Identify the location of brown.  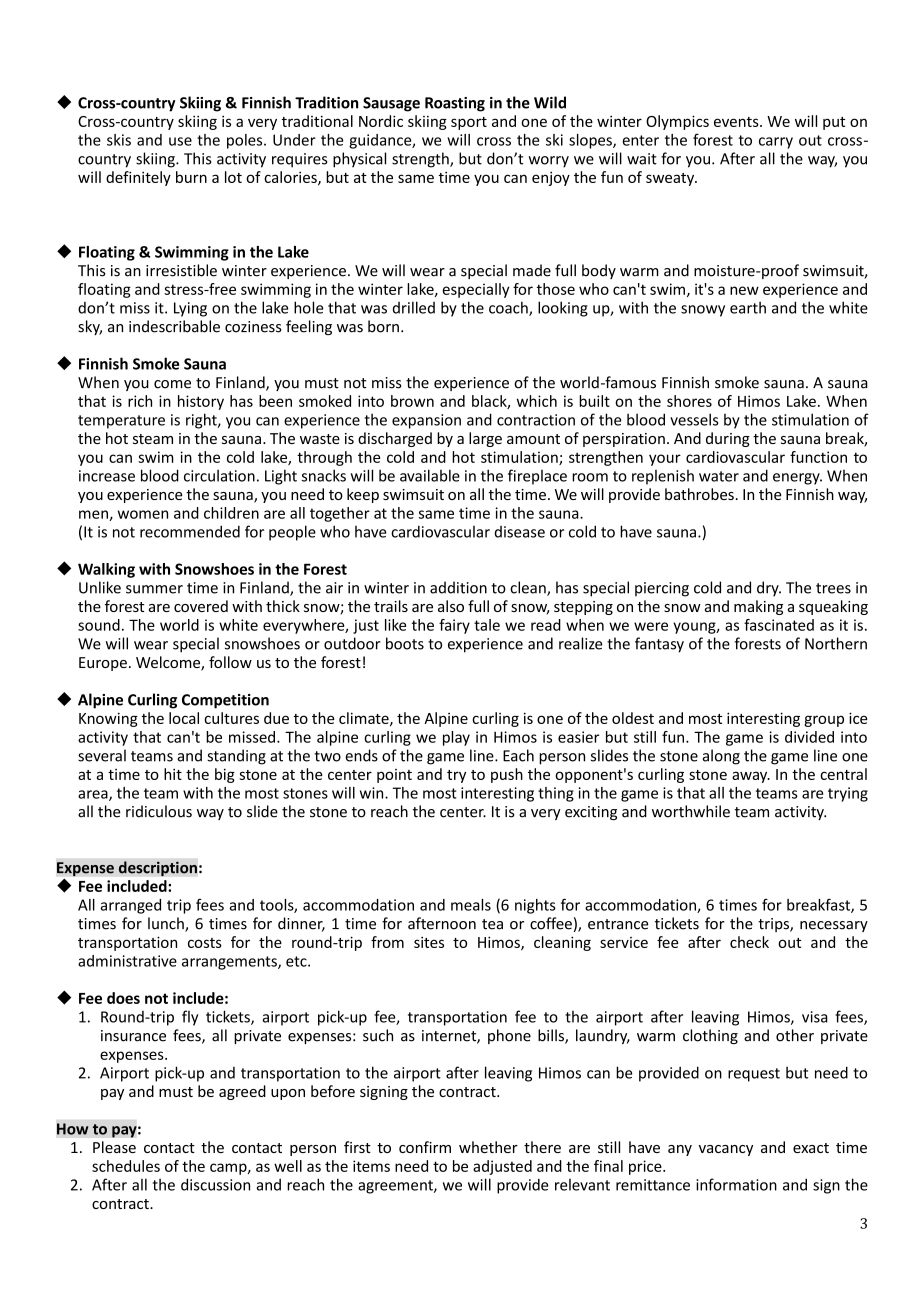
(412, 401).
